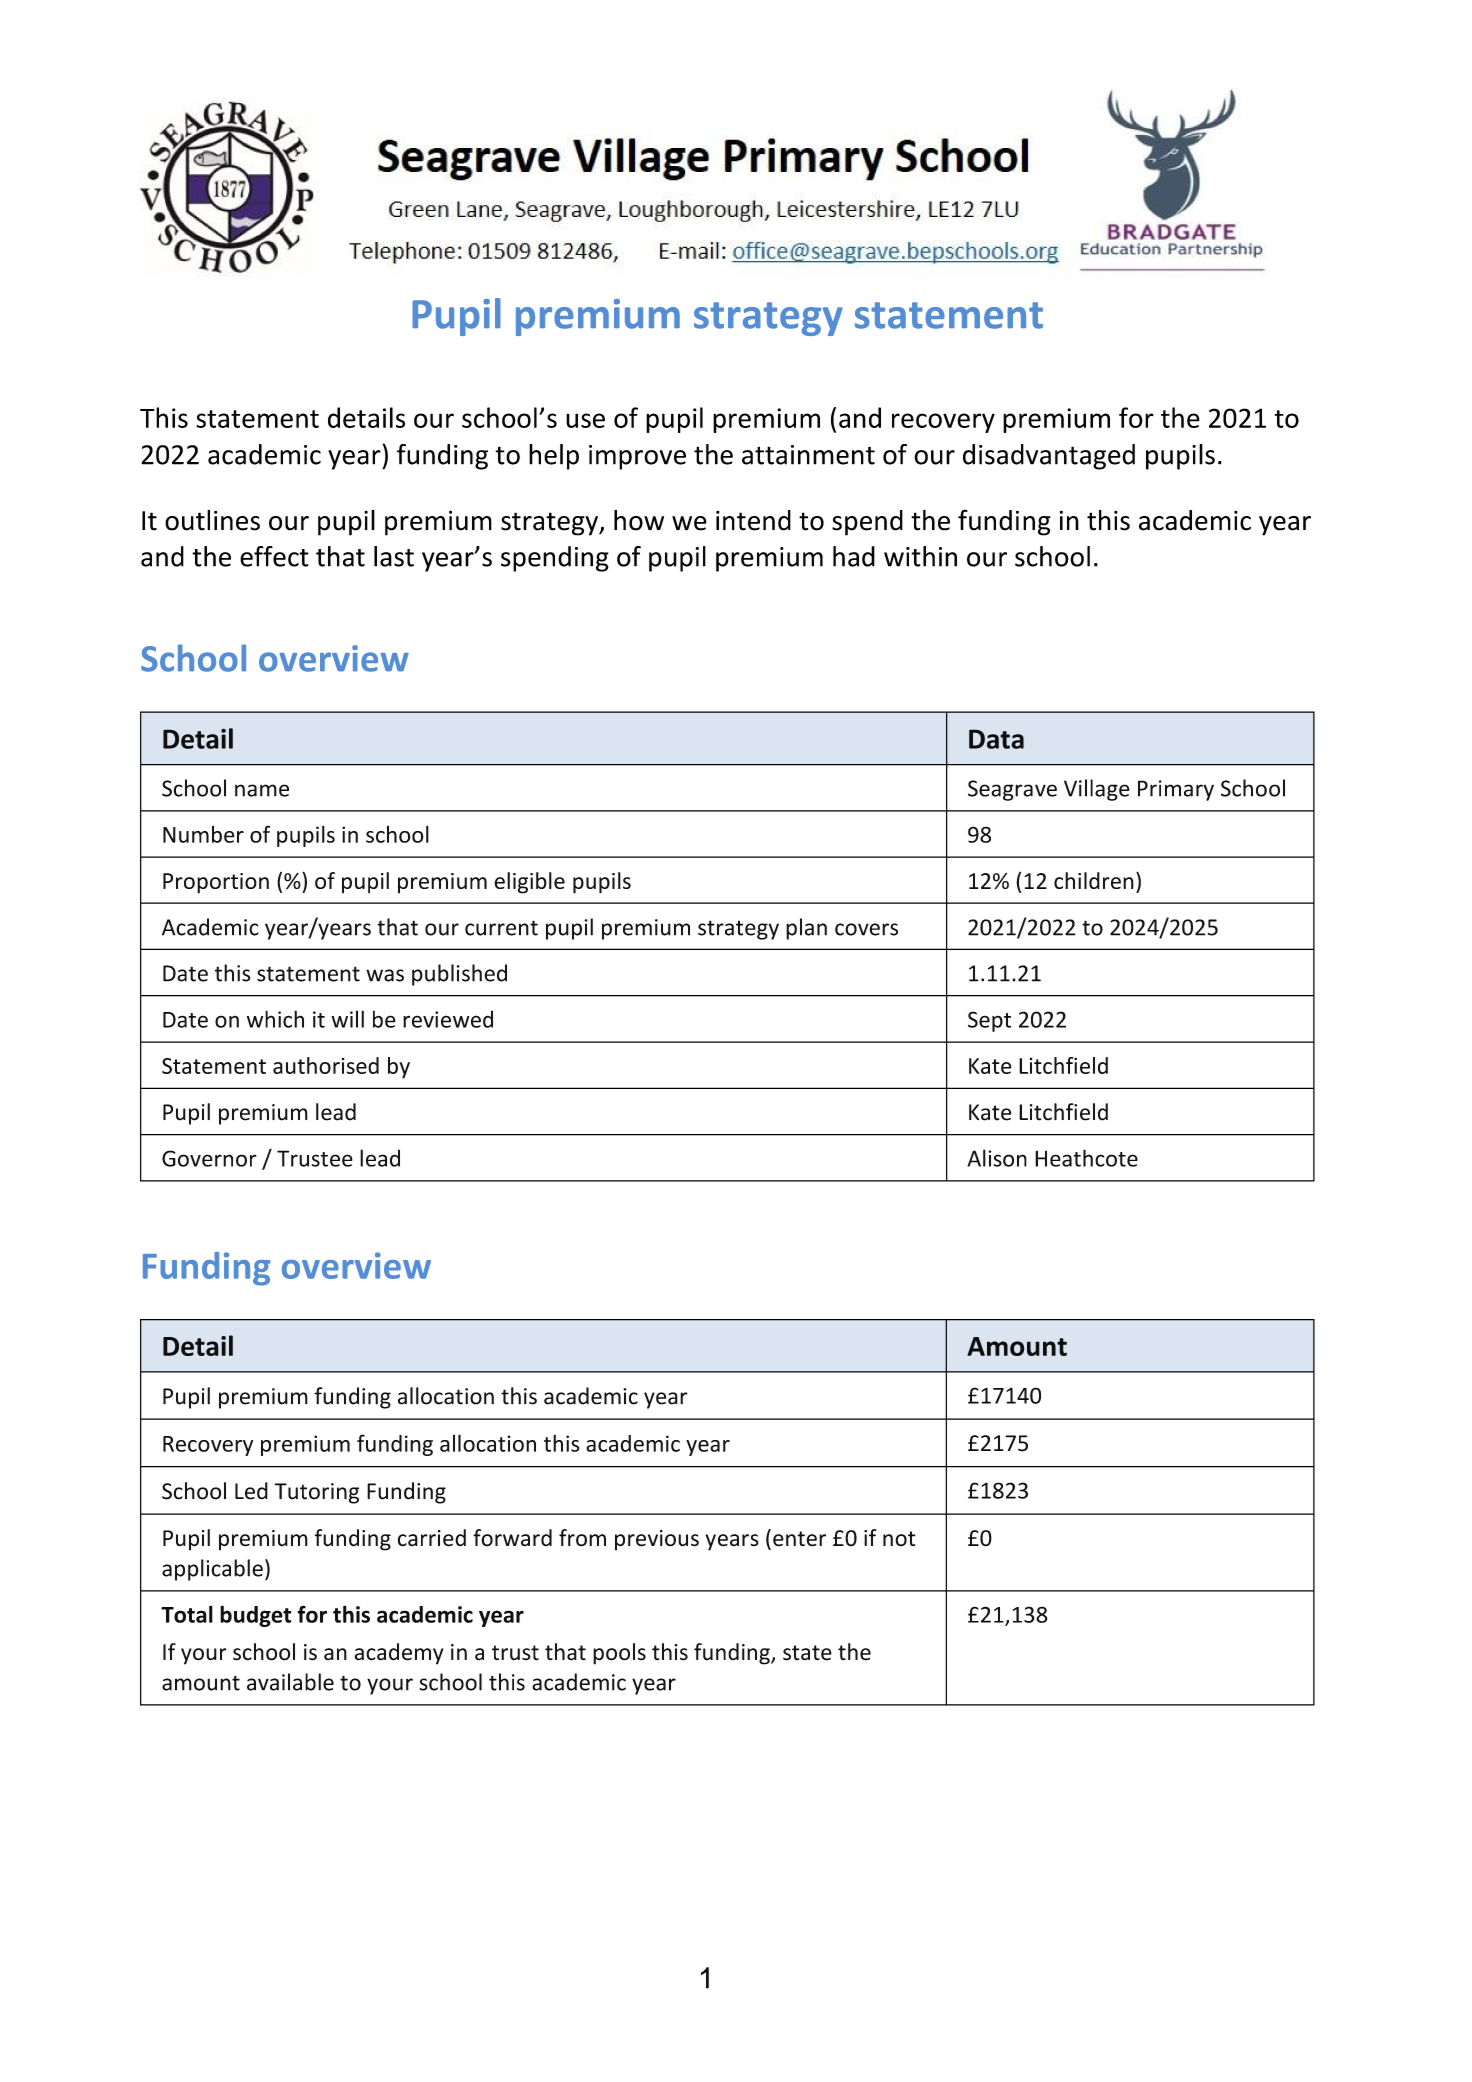 The width and height of the image is (1472, 2082). What do you see at coordinates (1094, 880) in the image?
I see `children` at bounding box center [1094, 880].
